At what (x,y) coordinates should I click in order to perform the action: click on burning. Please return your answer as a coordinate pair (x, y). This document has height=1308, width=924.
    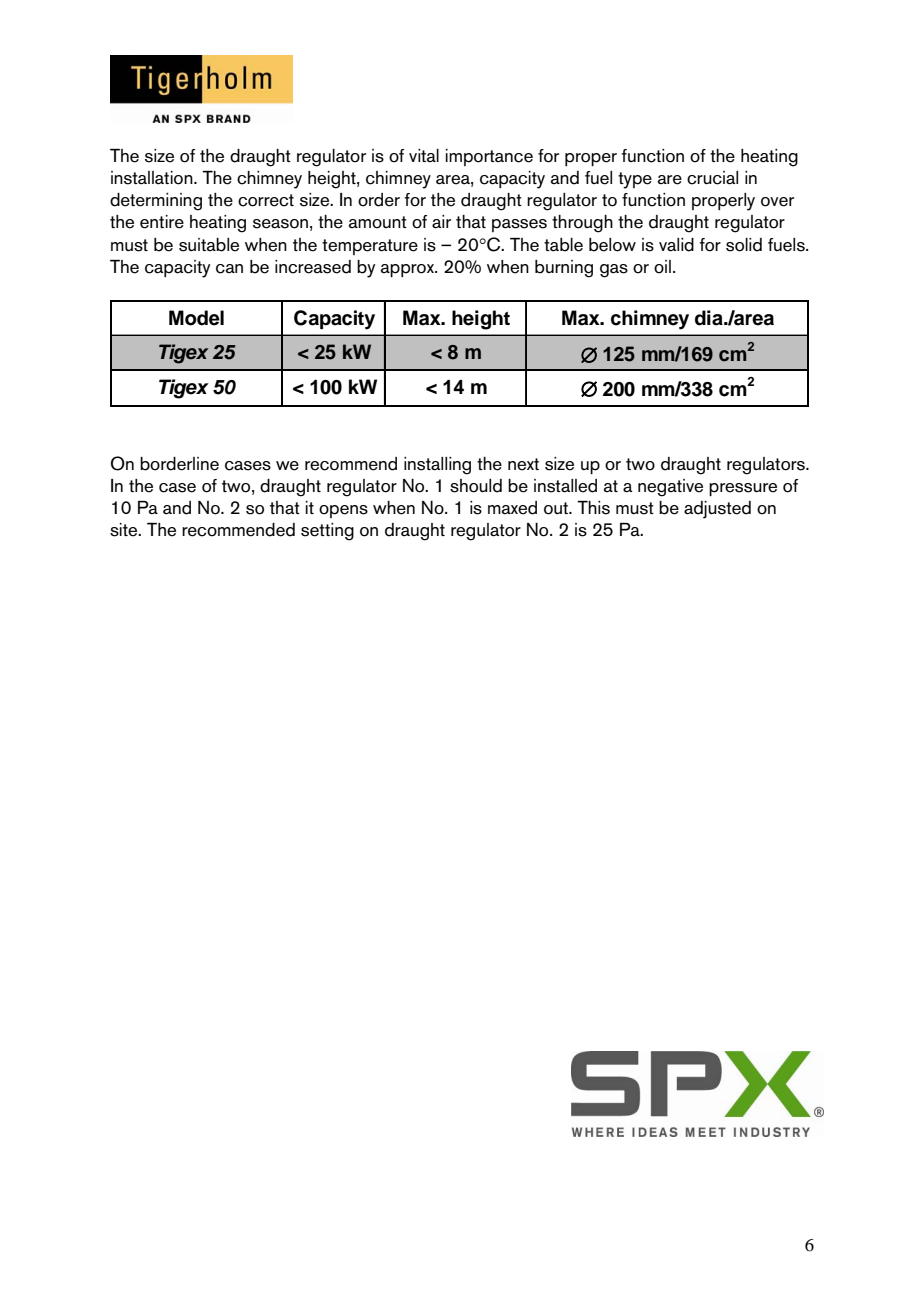
    Looking at the image, I should click on (564, 269).
